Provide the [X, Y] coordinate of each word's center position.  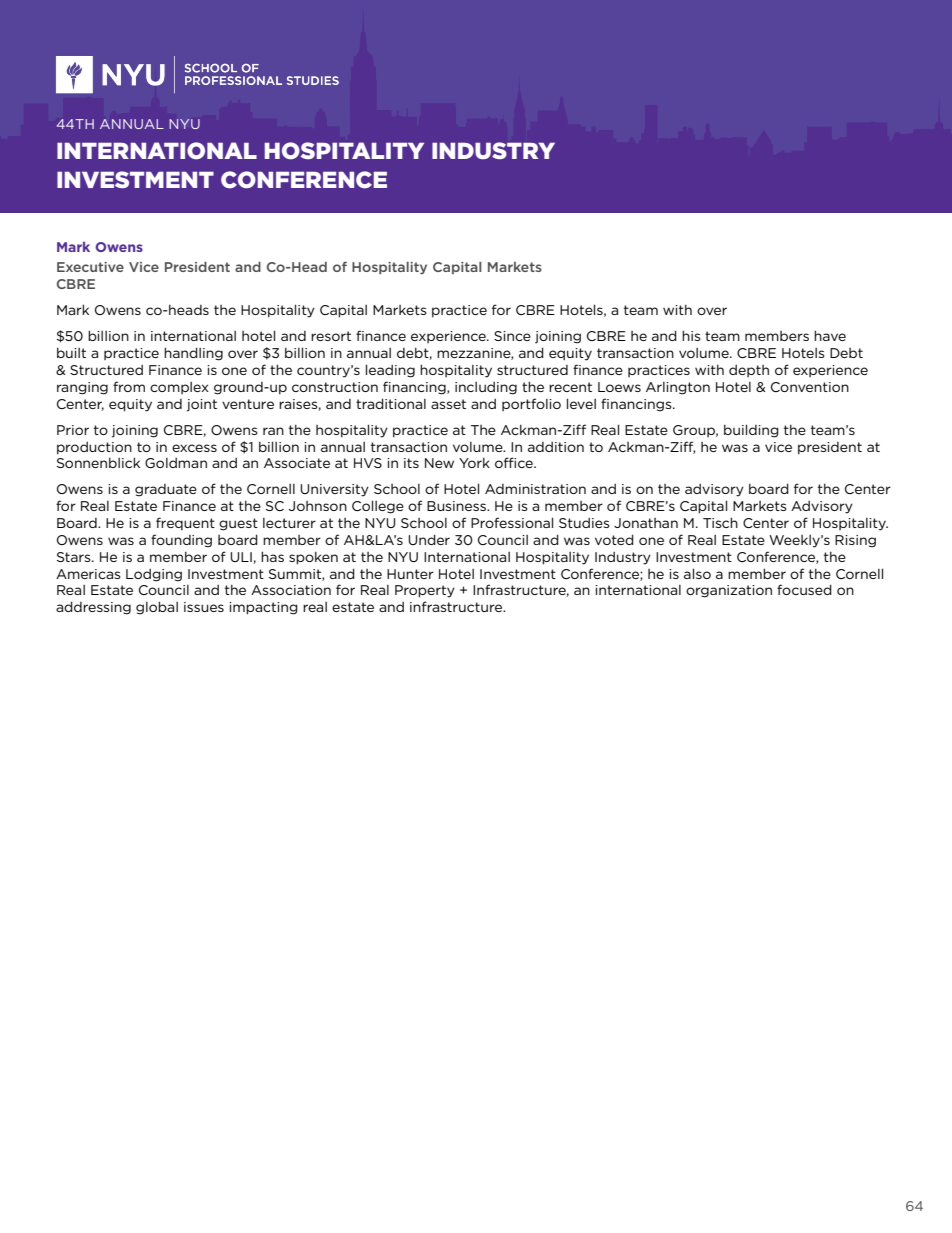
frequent [185, 523]
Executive [90, 267]
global [157, 608]
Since [512, 336]
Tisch [720, 522]
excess [194, 448]
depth [749, 371]
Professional [512, 522]
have [830, 335]
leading [390, 371]
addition [556, 447]
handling [193, 354]
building [751, 431]
